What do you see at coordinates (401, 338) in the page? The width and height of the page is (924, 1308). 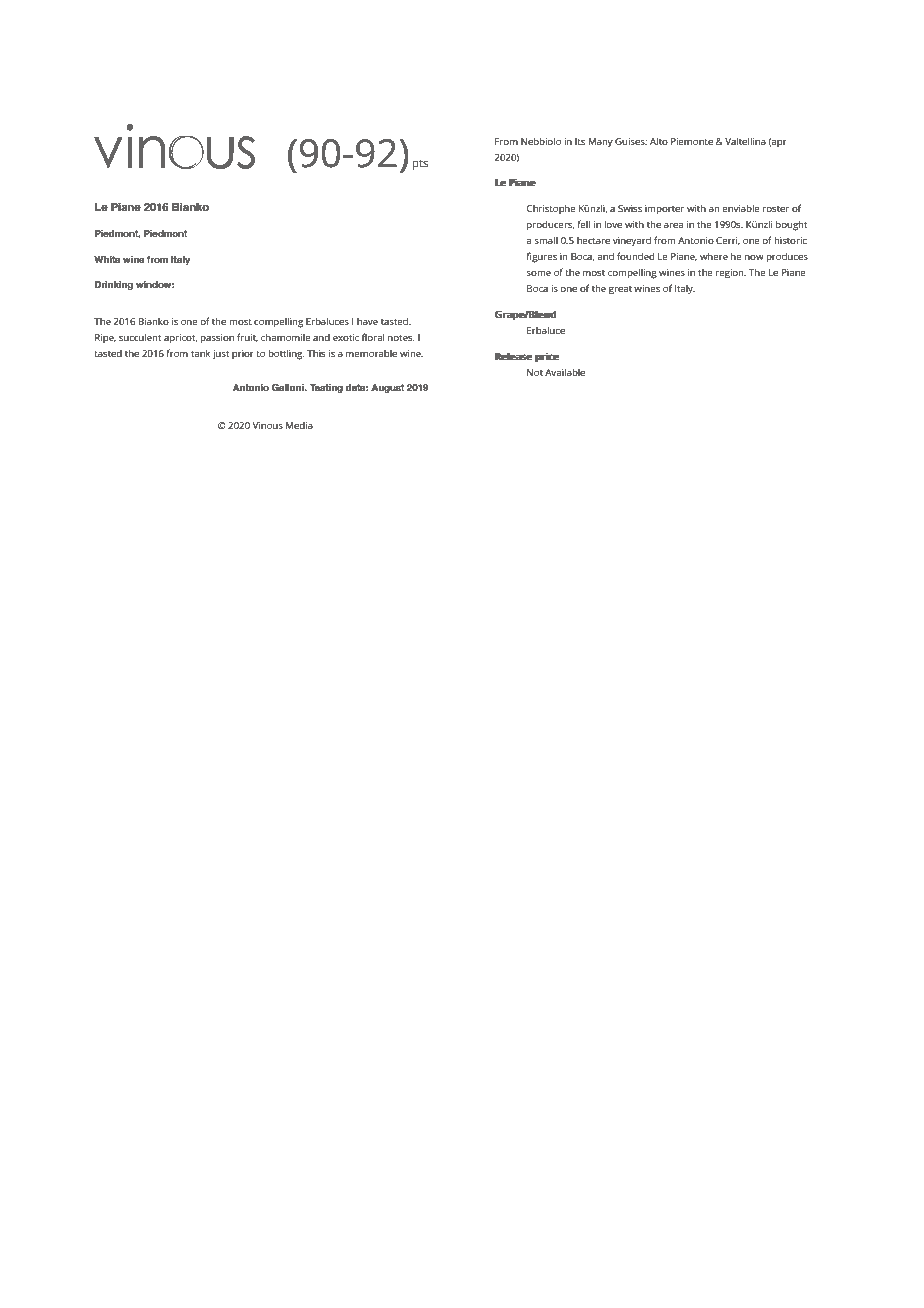 I see `notes` at bounding box center [401, 338].
